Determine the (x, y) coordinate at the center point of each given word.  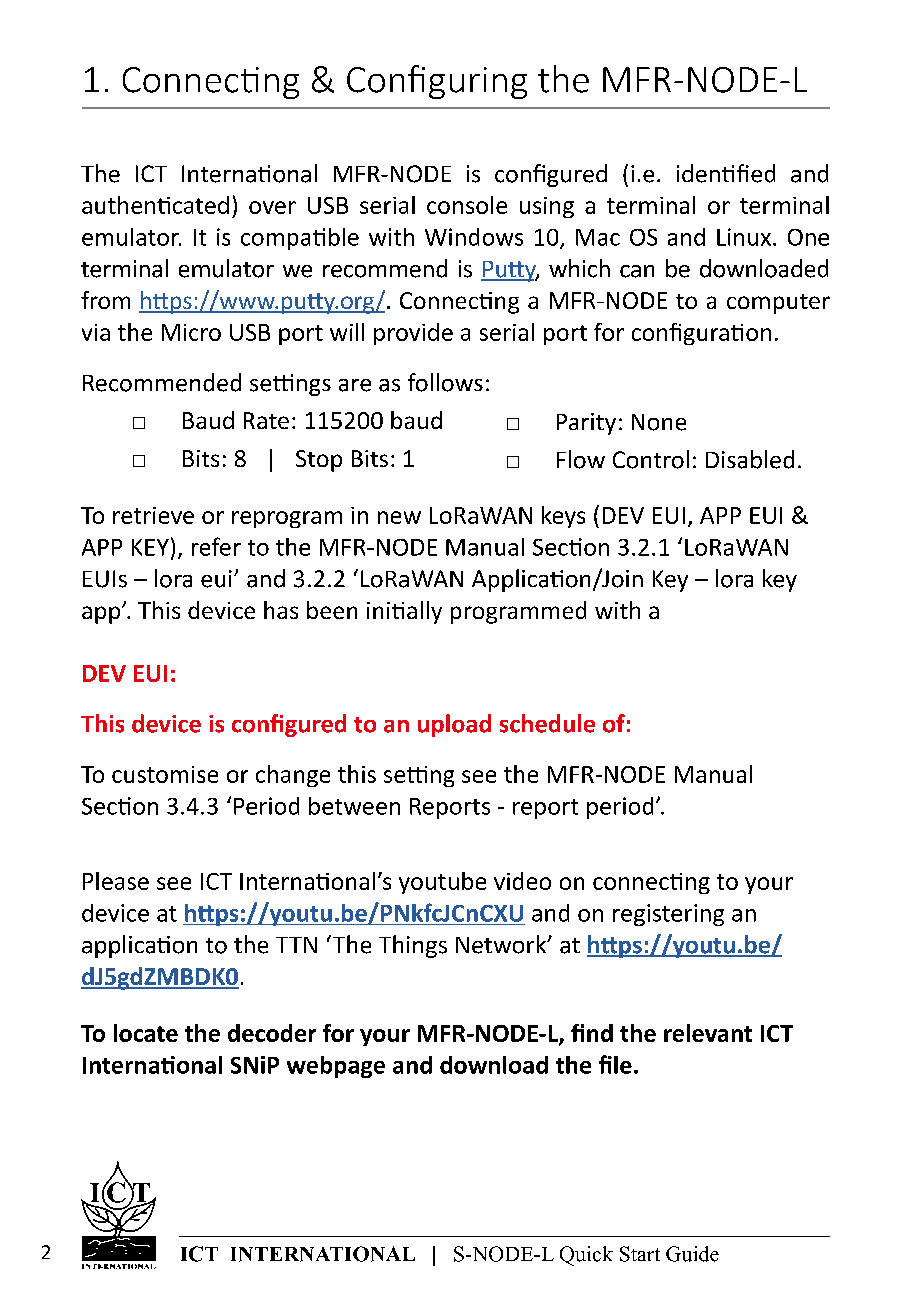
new (399, 517)
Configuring (437, 82)
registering (668, 915)
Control (651, 459)
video (522, 881)
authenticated (155, 205)
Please (116, 881)
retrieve (153, 515)
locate (146, 1033)
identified (726, 173)
